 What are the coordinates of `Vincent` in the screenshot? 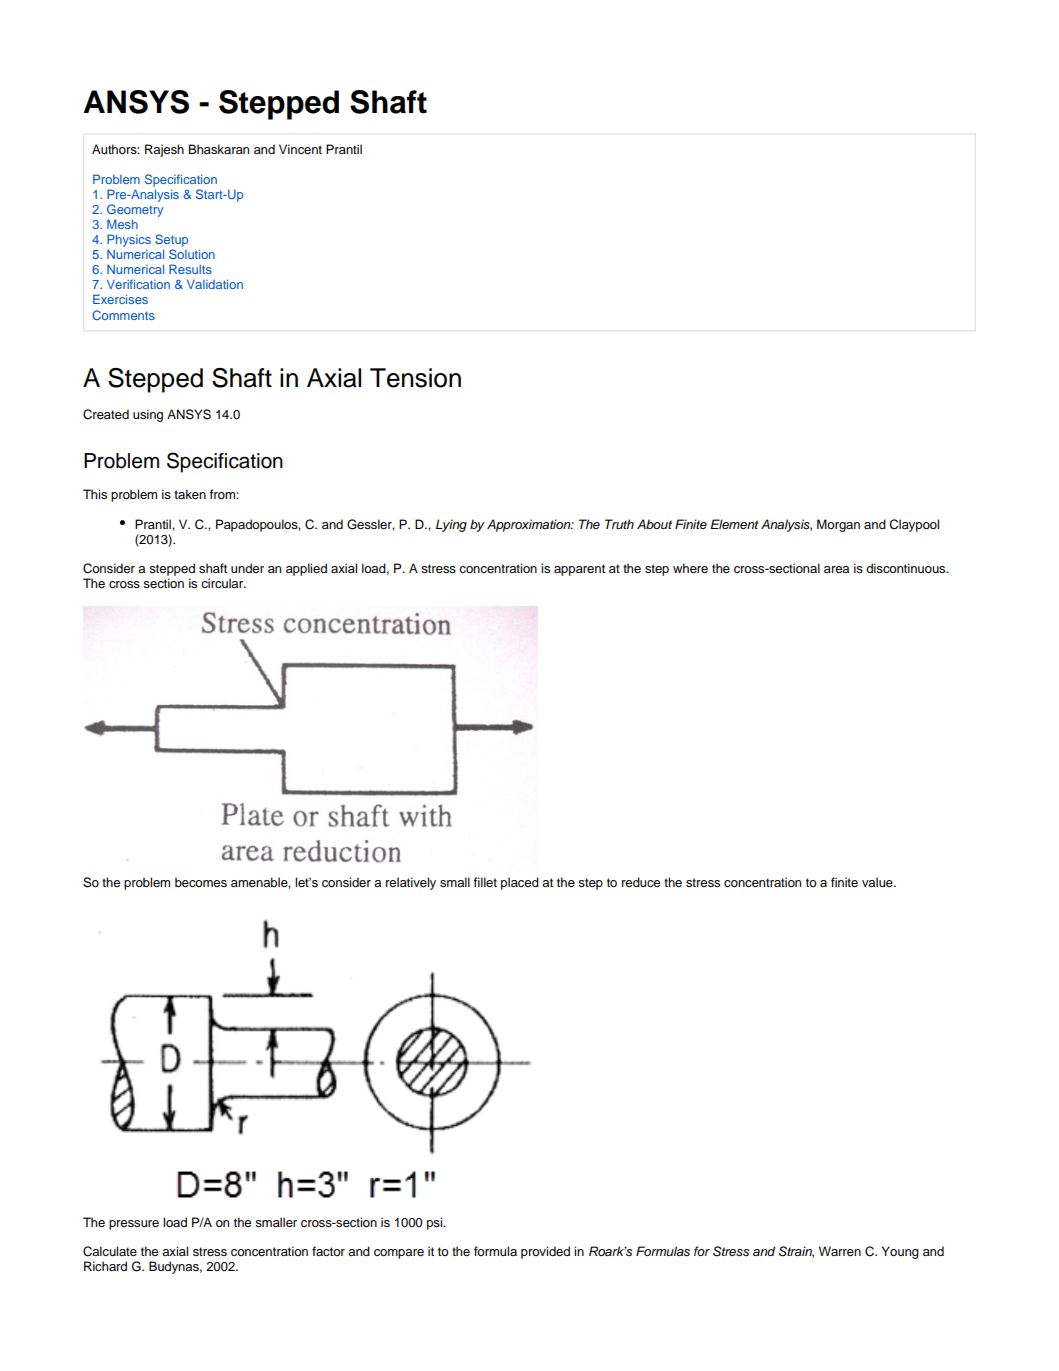 It's located at (300, 149).
